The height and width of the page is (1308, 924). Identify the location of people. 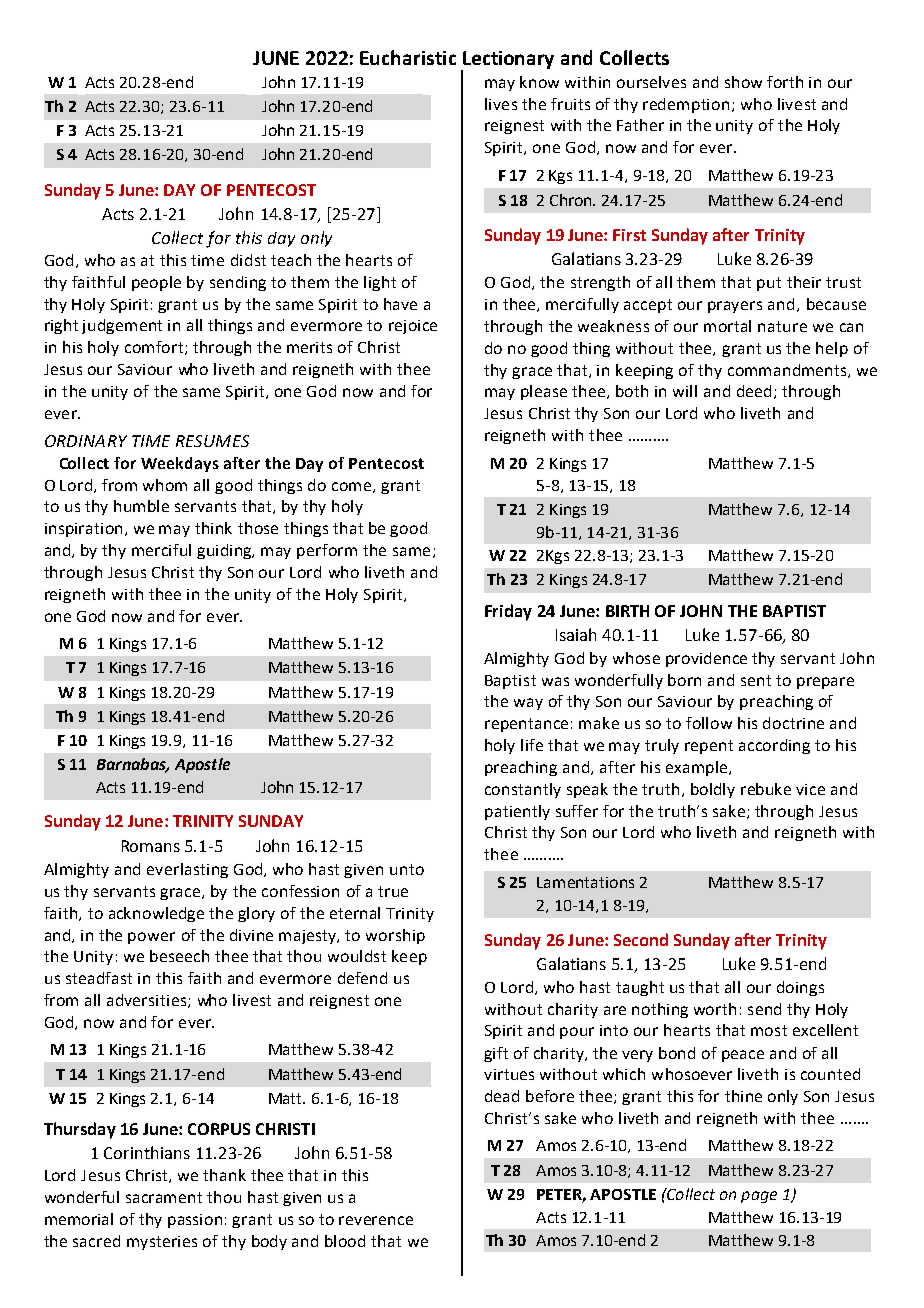
(156, 283).
